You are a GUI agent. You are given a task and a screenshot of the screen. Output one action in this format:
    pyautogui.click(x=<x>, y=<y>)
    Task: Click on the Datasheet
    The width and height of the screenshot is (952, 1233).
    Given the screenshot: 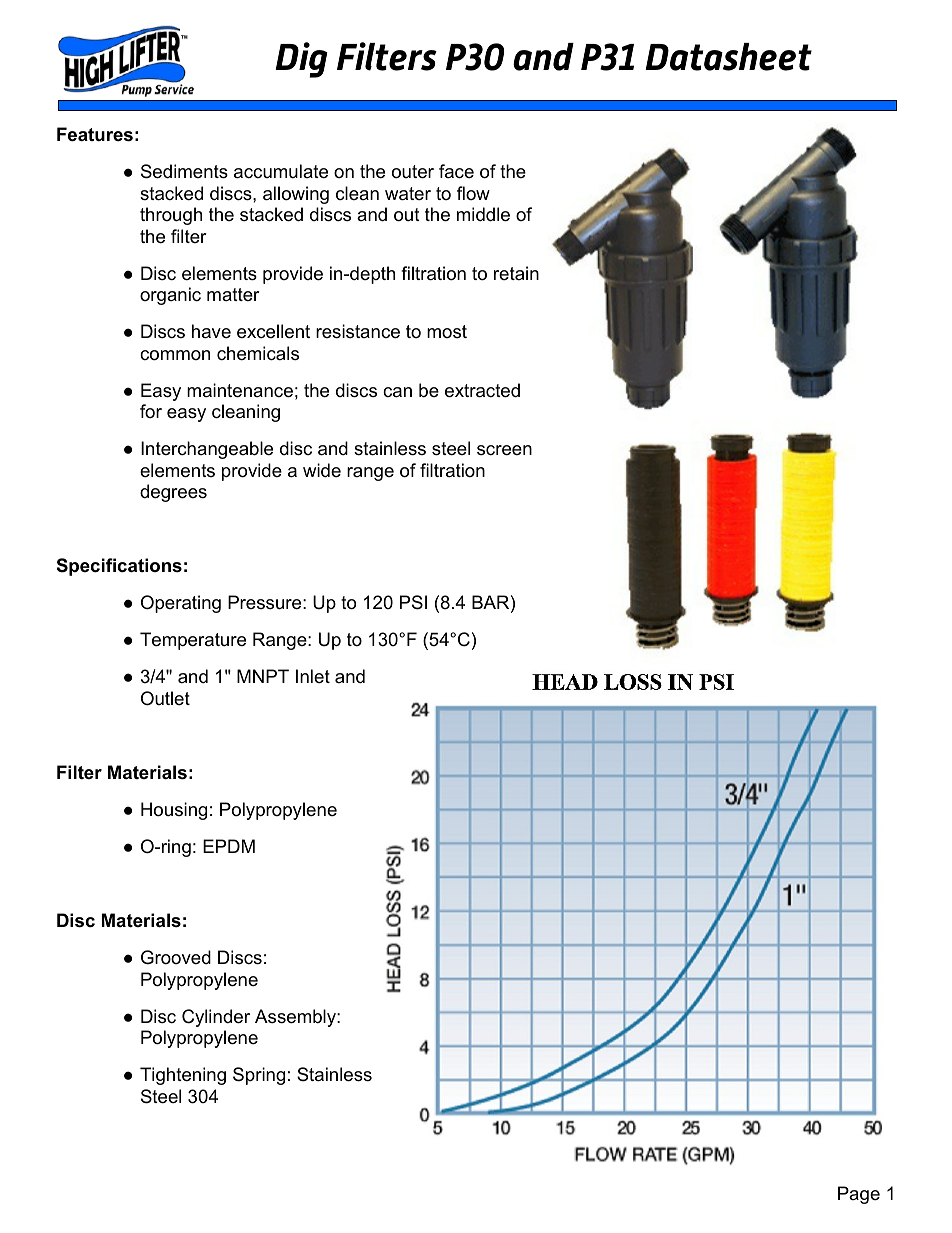 What is the action you would take?
    pyautogui.click(x=728, y=57)
